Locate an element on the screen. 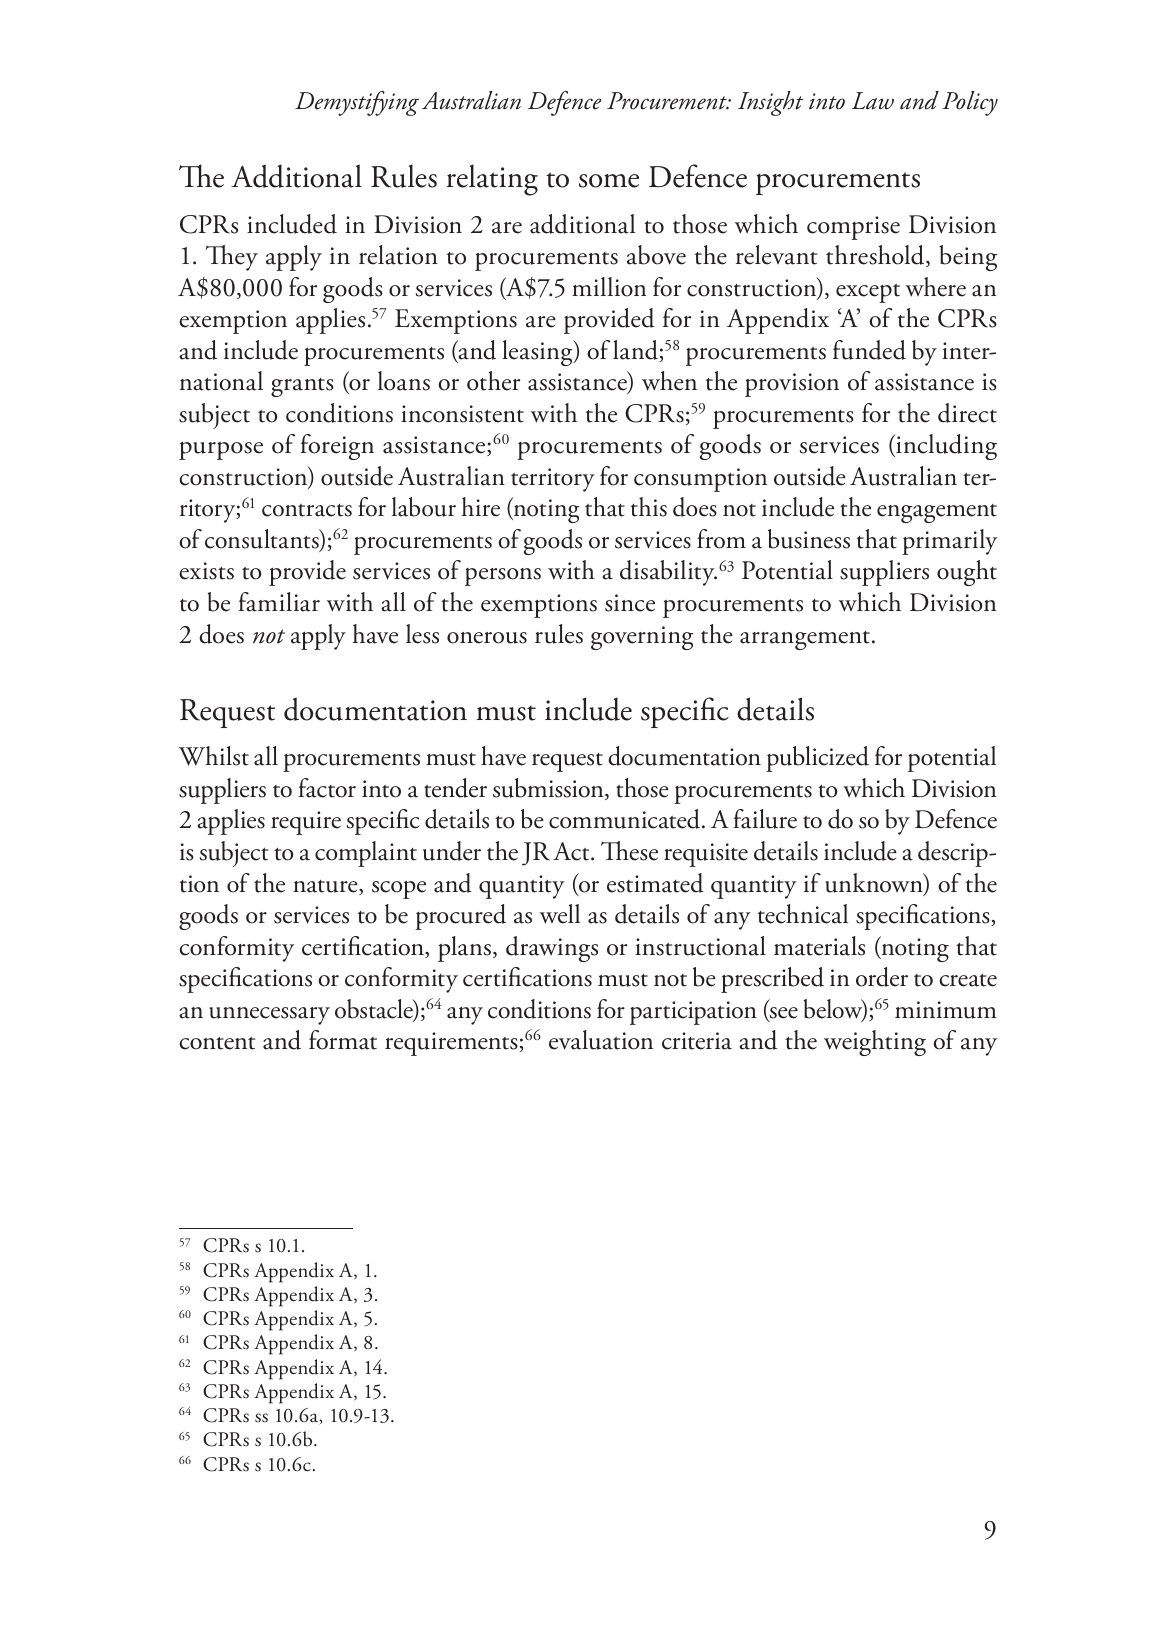 The width and height of the screenshot is (1169, 1650). unnecessary is located at coordinates (269, 1016).
